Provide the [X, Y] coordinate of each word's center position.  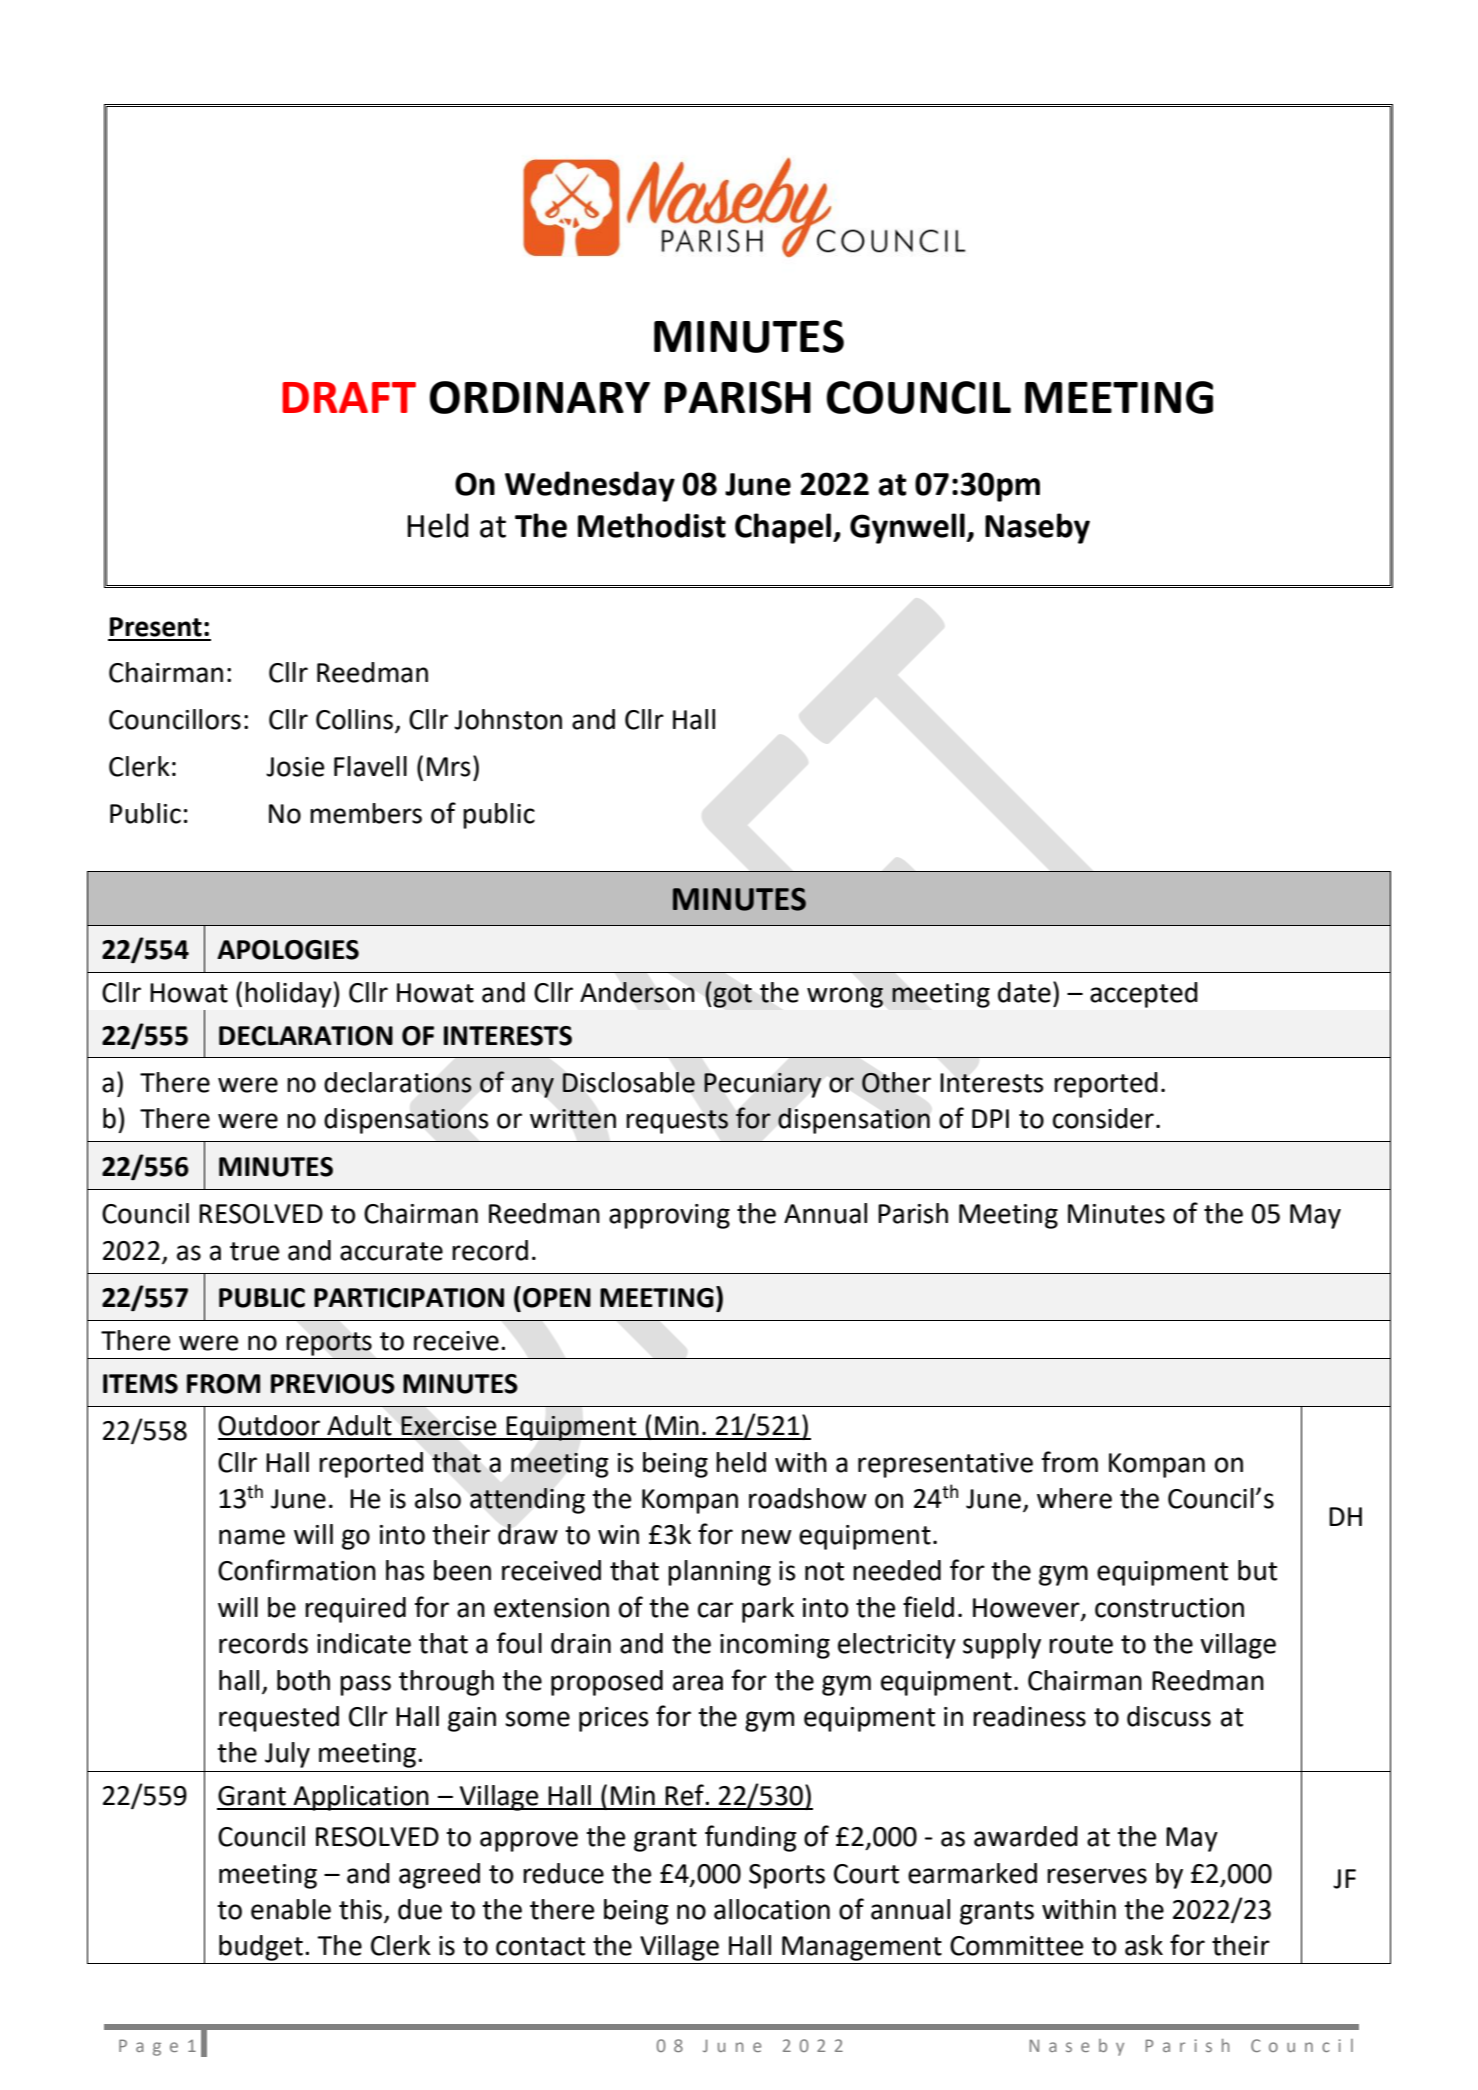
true [254, 1251]
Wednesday [590, 486]
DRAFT [349, 397]
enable [291, 1909]
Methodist [652, 525]
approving [669, 1216]
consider [1103, 1118]
